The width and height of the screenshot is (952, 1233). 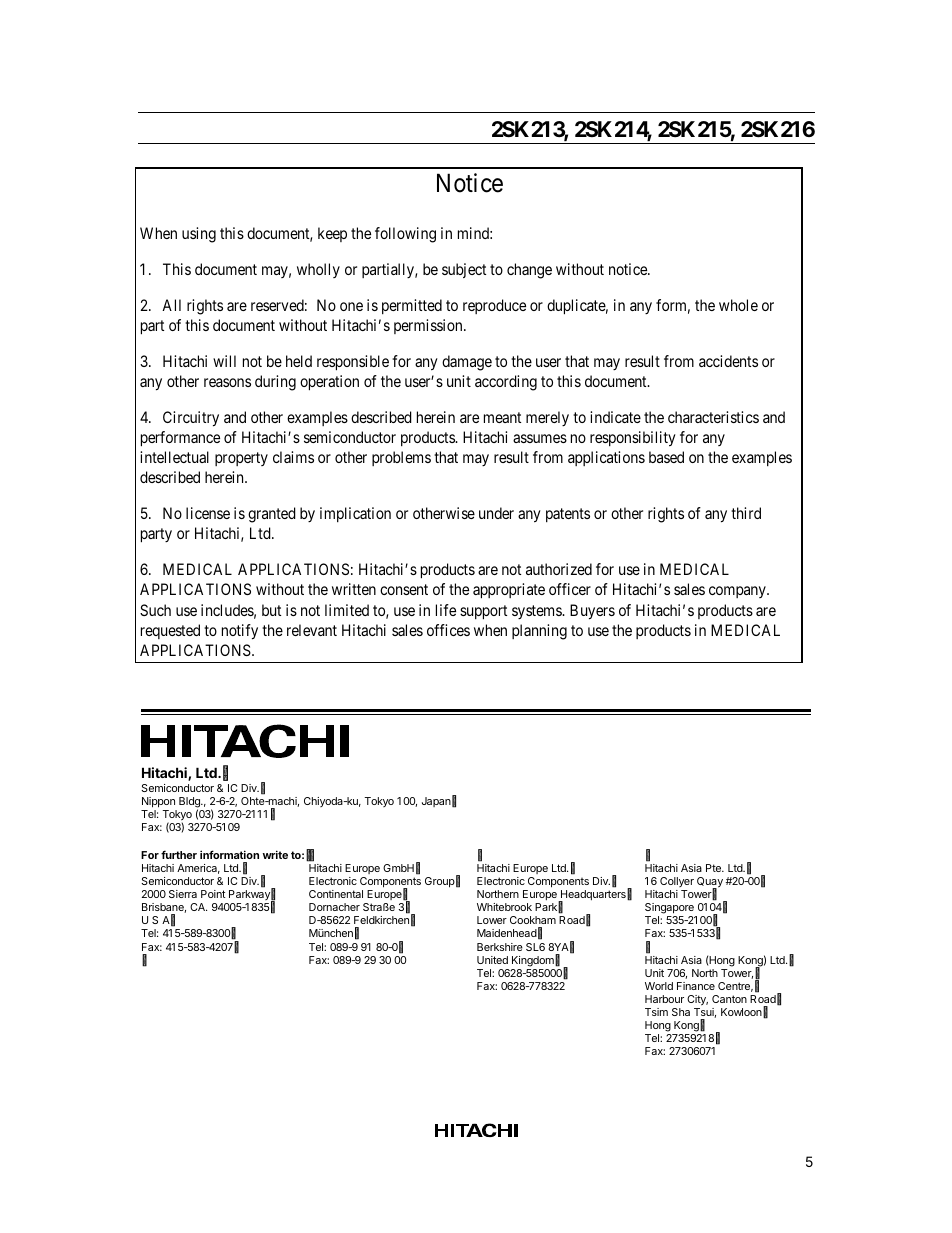 What do you see at coordinates (500, 947) in the screenshot?
I see `Berkshire` at bounding box center [500, 947].
